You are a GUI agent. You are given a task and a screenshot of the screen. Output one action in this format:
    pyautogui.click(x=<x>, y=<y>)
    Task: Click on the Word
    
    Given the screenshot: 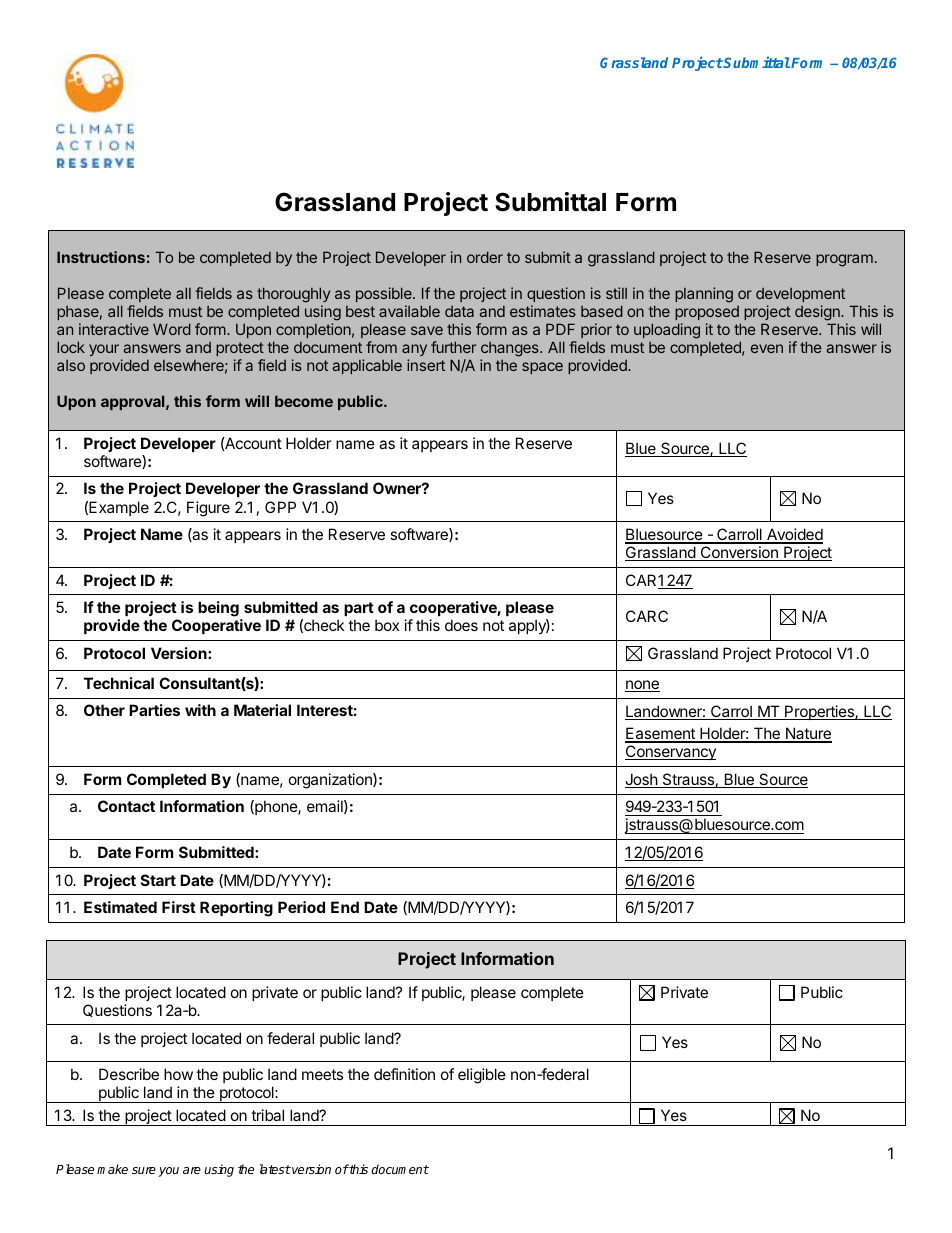 What is the action you would take?
    pyautogui.click(x=172, y=329)
